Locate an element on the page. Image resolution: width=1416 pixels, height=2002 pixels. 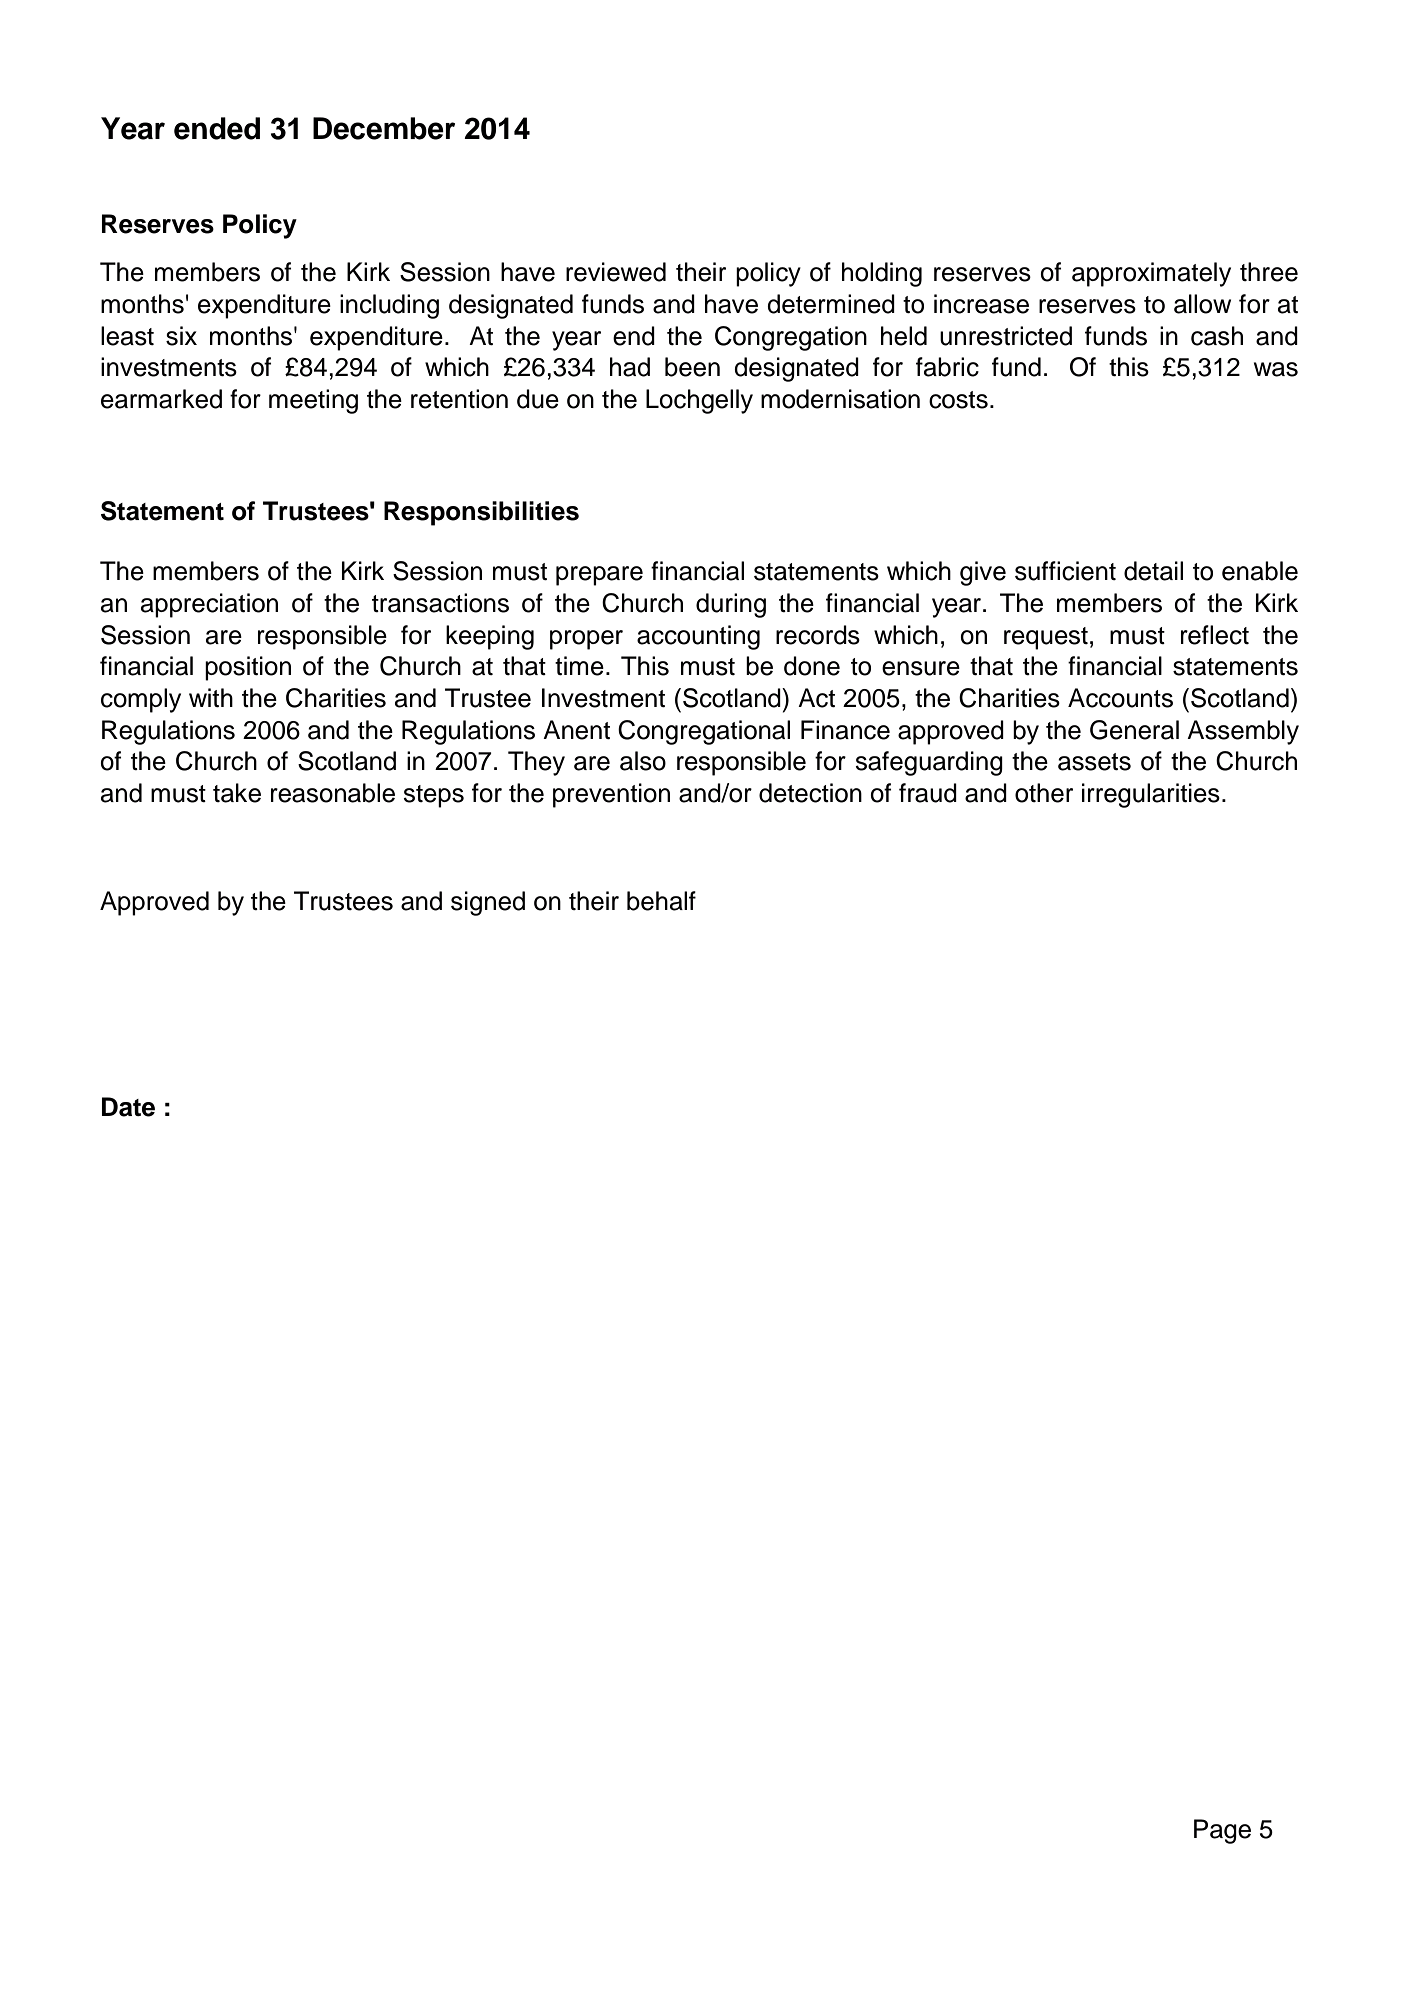
behalf is located at coordinates (661, 901).
